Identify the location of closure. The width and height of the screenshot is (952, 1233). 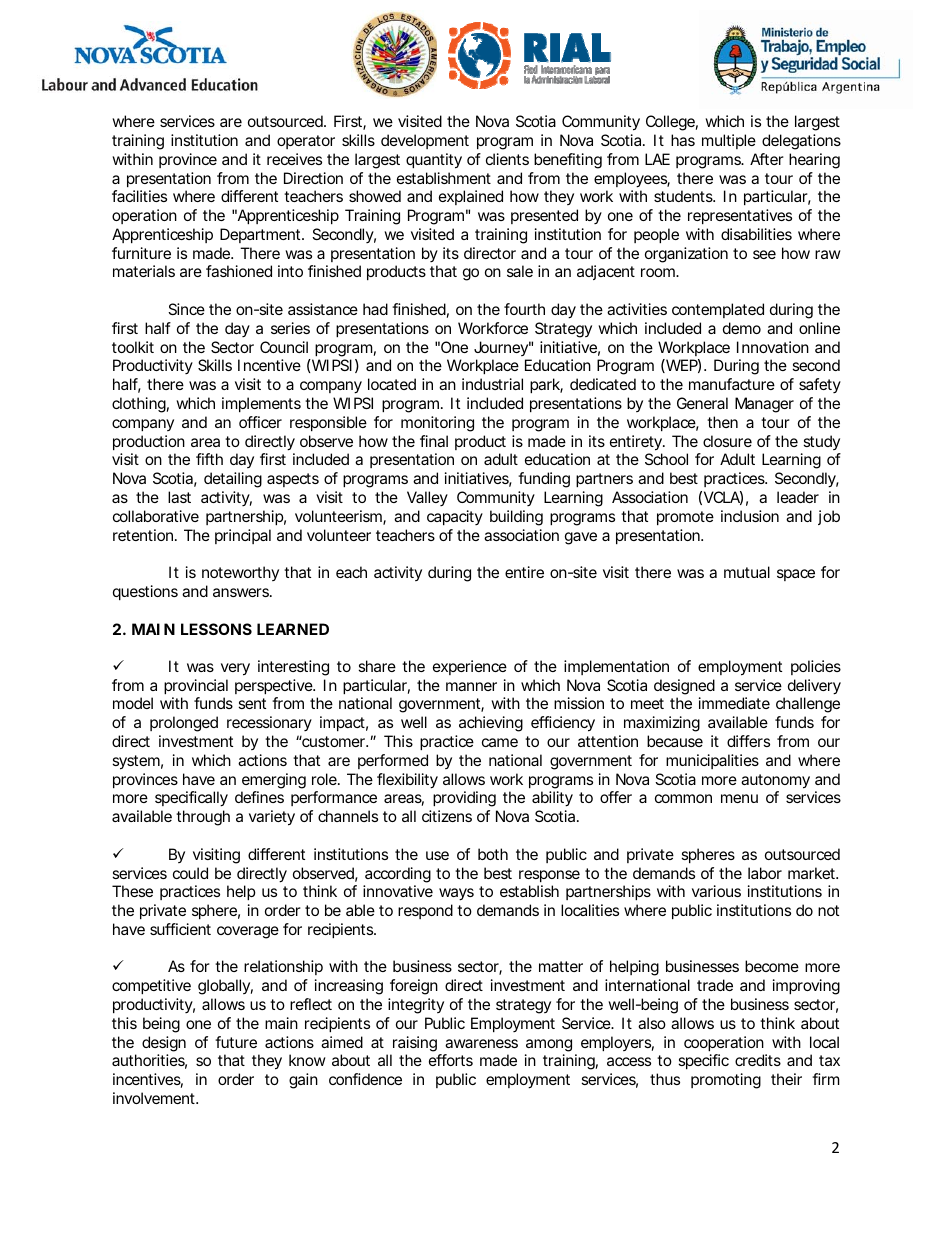
(727, 441).
